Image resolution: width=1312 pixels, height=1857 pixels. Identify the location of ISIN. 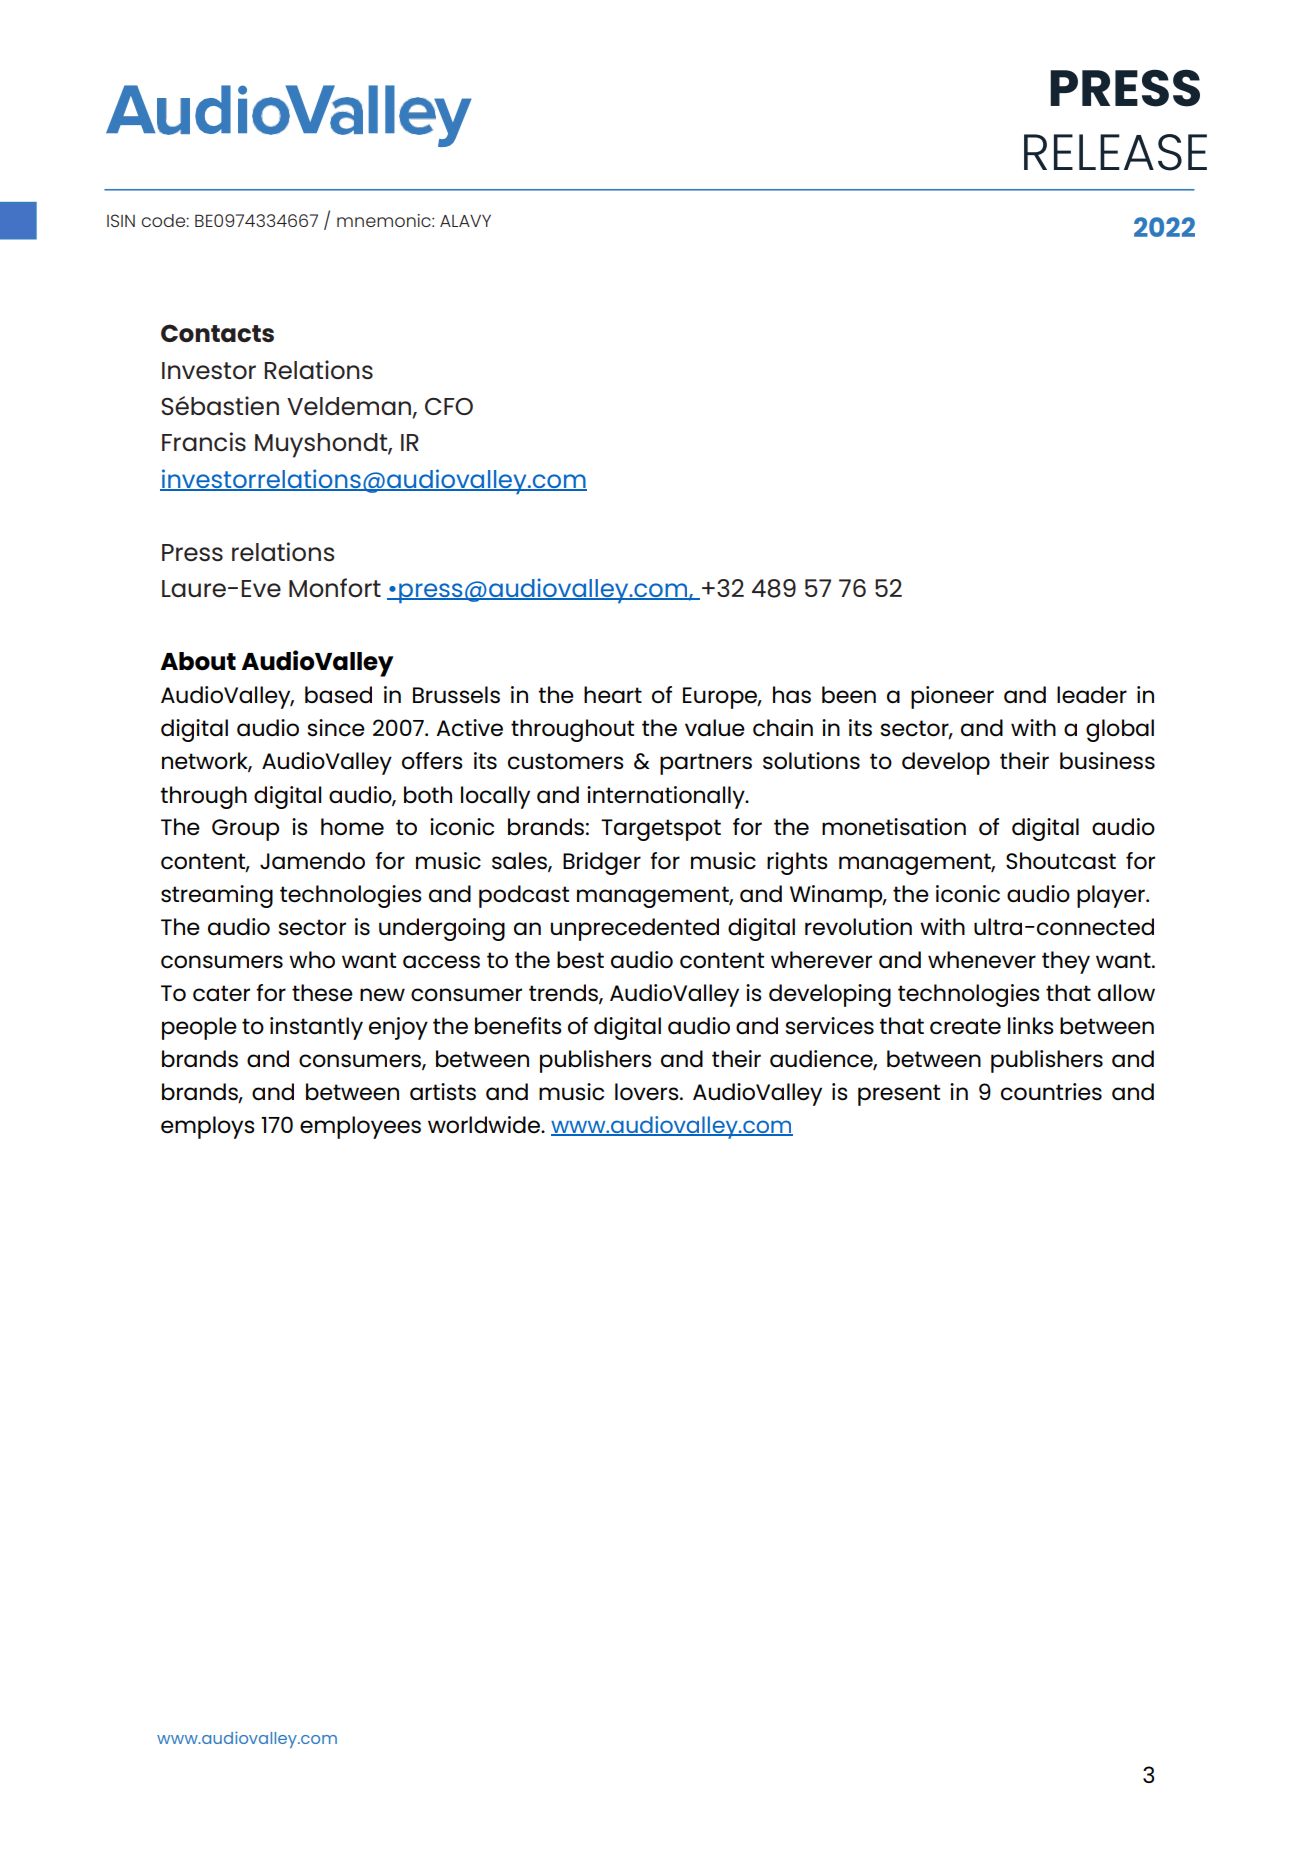
(121, 220).
